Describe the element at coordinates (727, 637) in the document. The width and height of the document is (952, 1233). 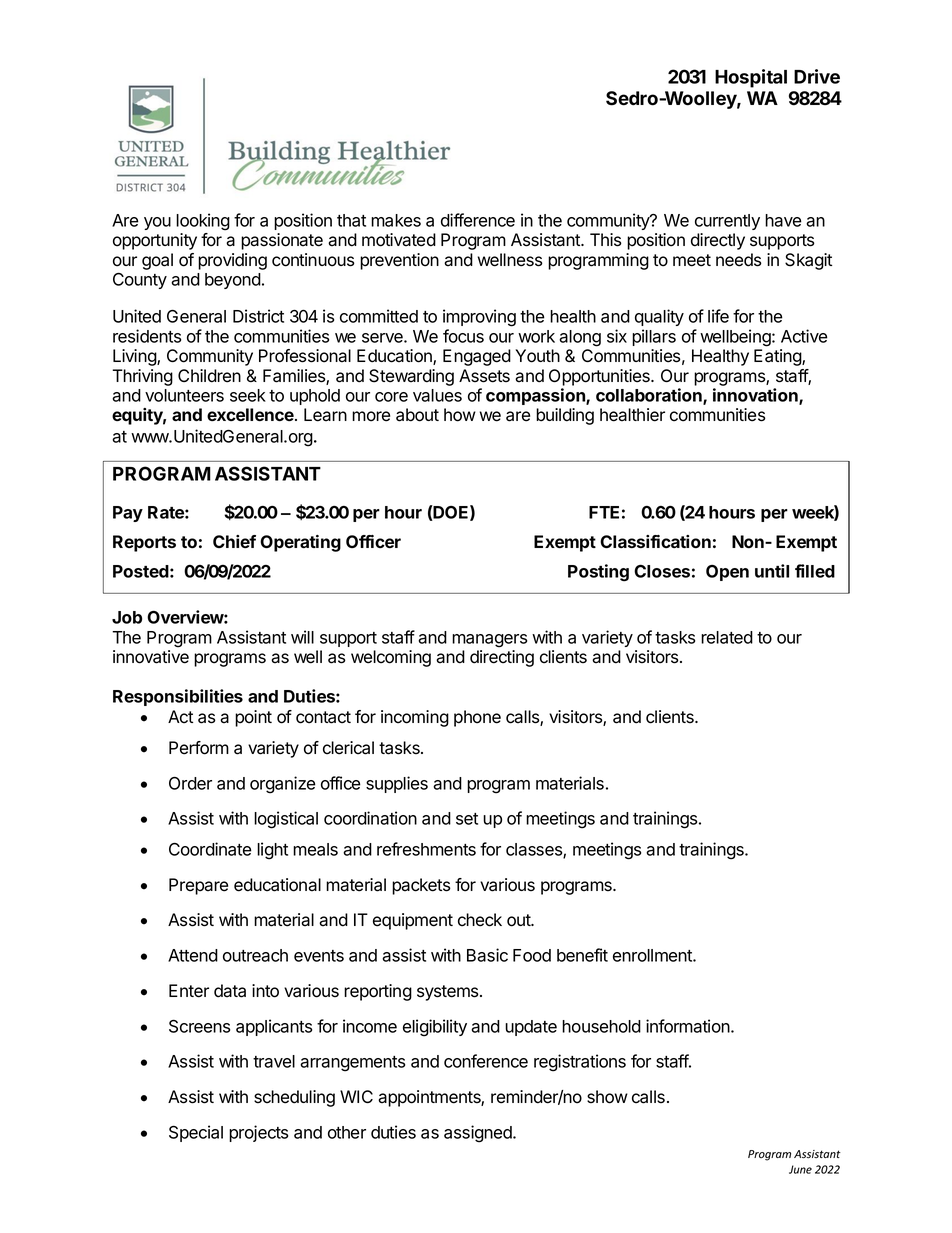
I see `related` at that location.
